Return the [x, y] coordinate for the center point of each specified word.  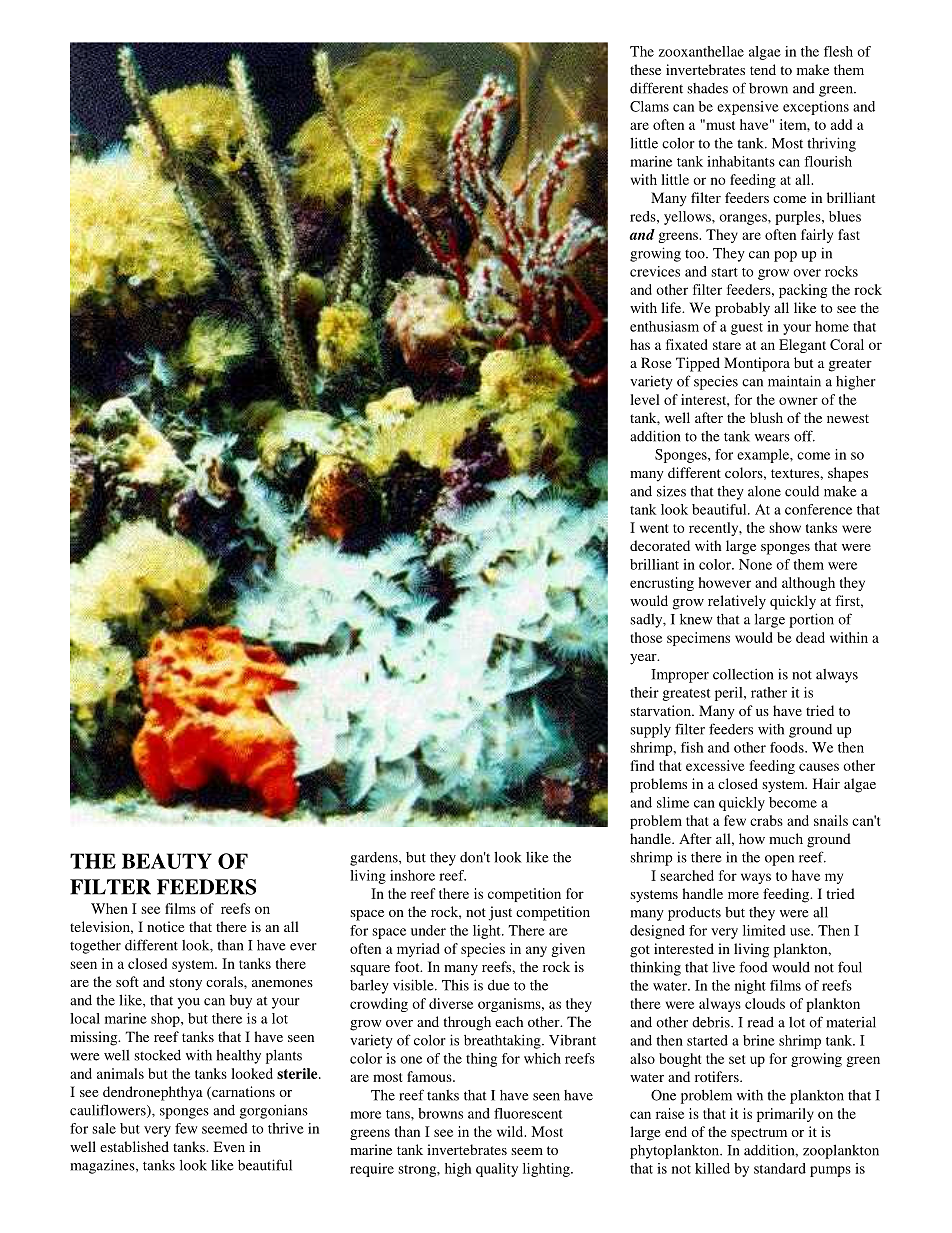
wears [772, 438]
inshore [412, 875]
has [640, 344]
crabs [766, 820]
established [134, 1146]
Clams [649, 106]
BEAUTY [167, 861]
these [645, 69]
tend [763, 69]
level [645, 399]
